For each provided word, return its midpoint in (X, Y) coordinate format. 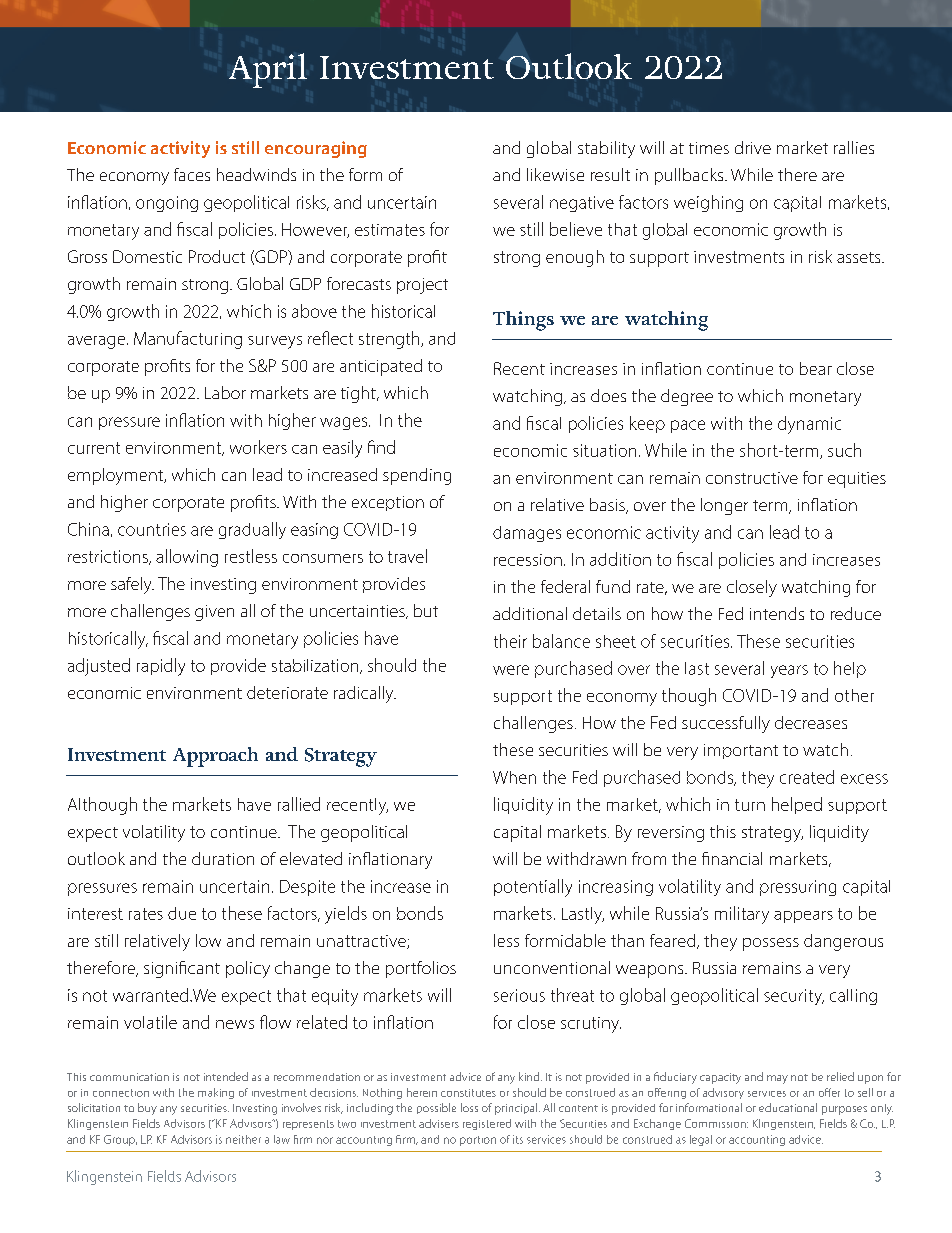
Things (523, 321)
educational (788, 1107)
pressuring (798, 888)
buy (147, 1109)
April (268, 70)
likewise (555, 174)
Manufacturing (188, 340)
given (214, 613)
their (510, 641)
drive (753, 147)
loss (469, 1107)
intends (777, 613)
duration (223, 858)
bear (816, 368)
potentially (533, 888)
